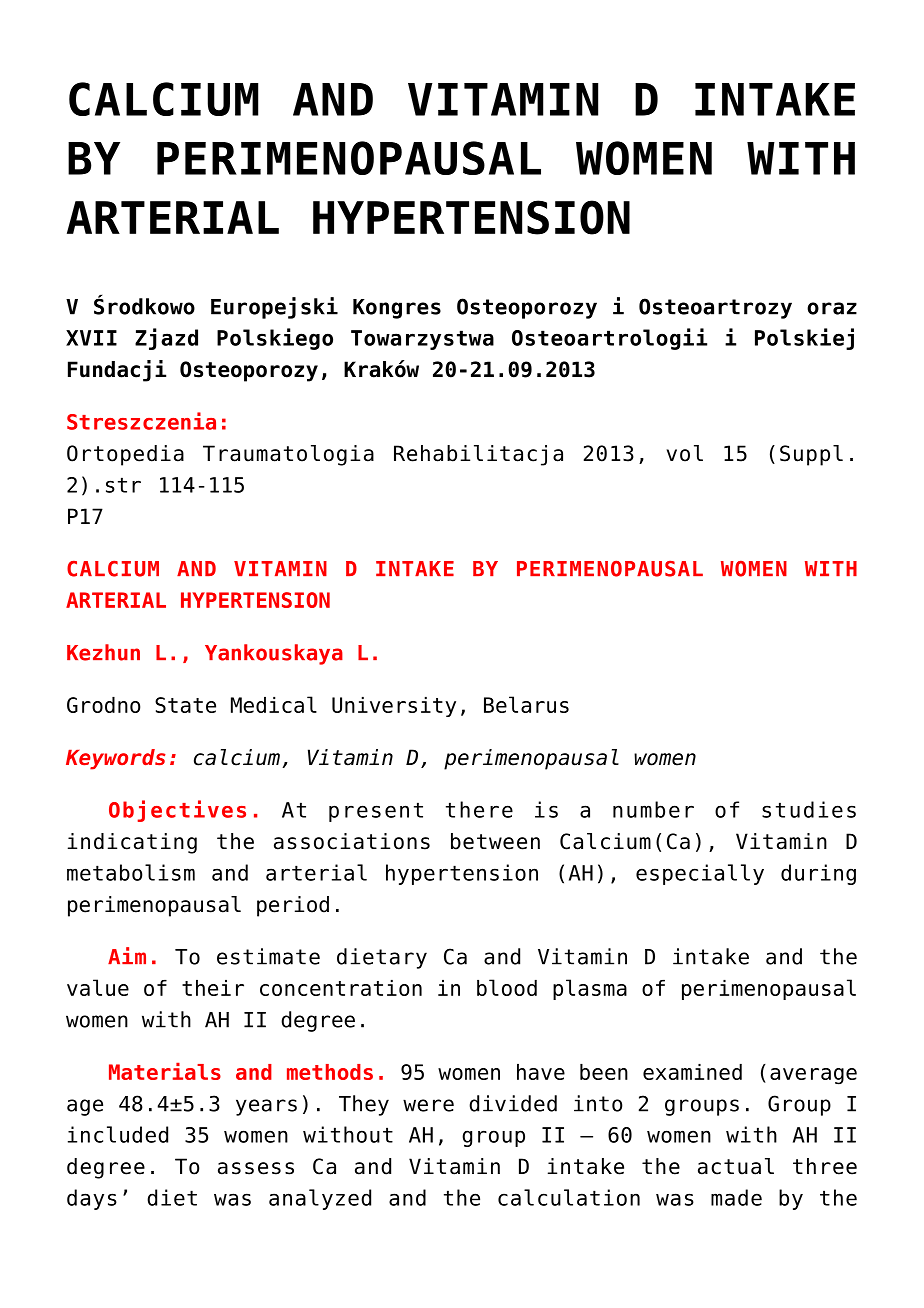 The image size is (924, 1308). I want to click on assess, so click(256, 1168).
